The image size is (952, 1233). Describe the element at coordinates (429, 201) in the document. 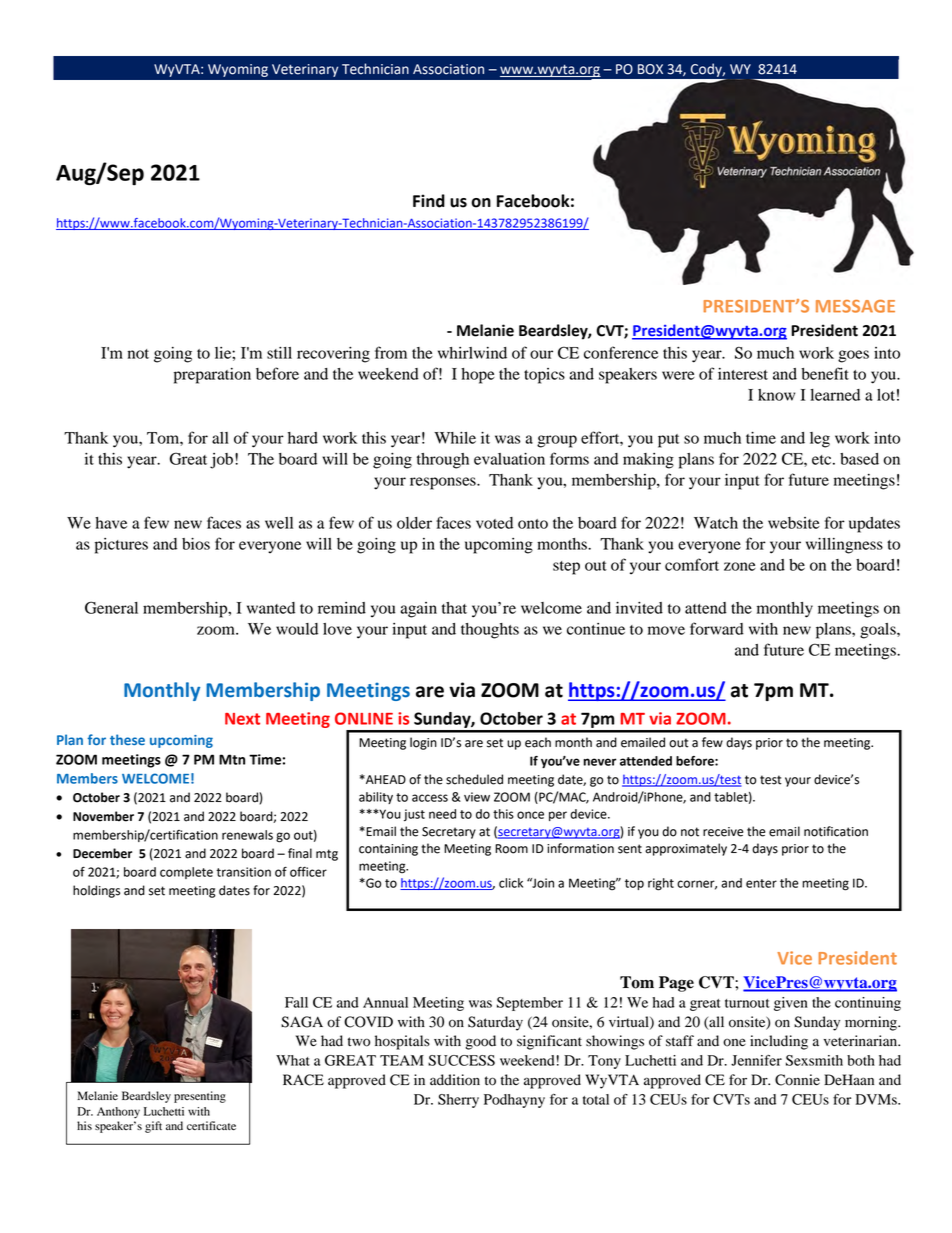

I see `Find` at that location.
